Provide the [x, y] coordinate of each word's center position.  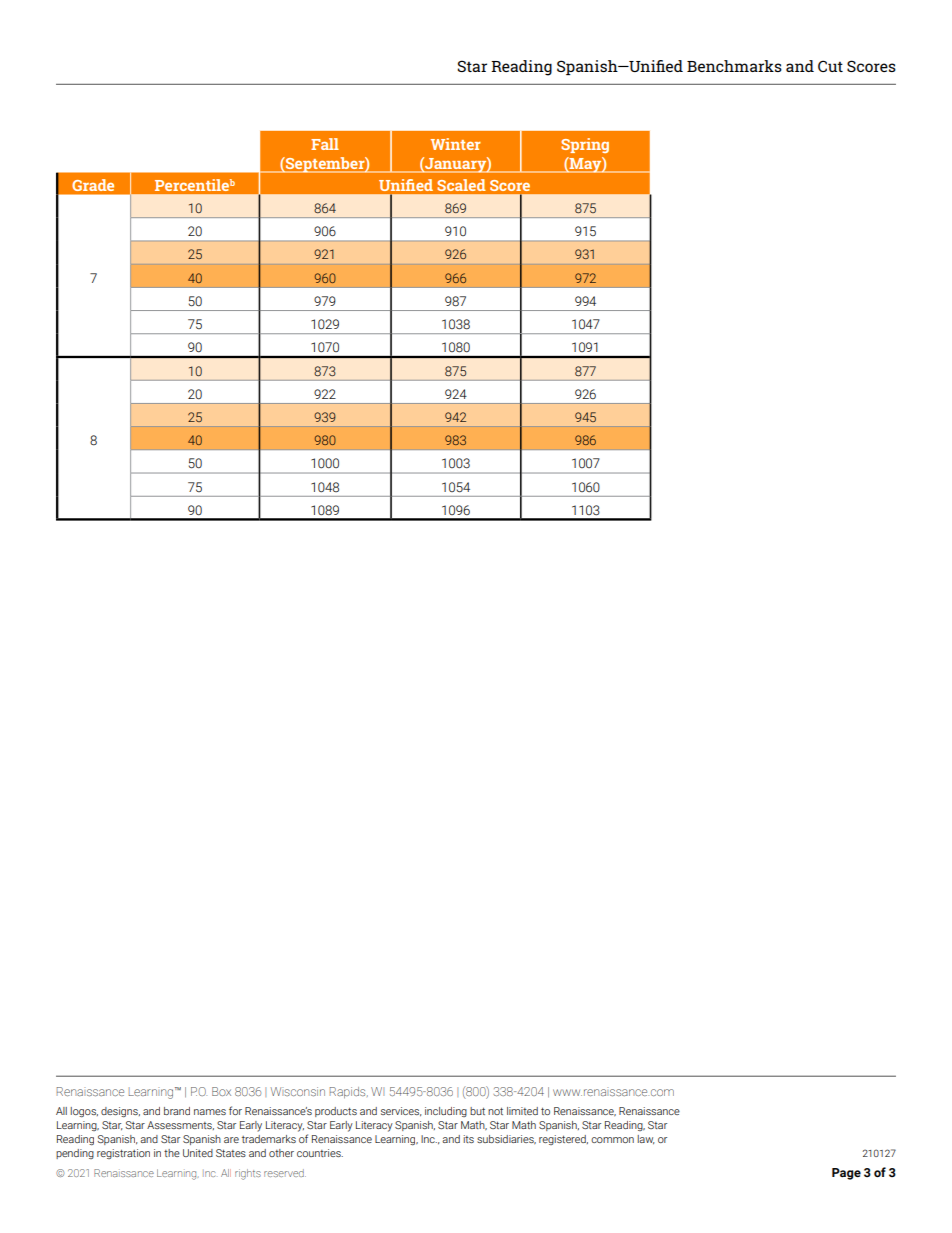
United [198, 1153]
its [468, 1139]
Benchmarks [734, 66]
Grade [93, 185]
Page [846, 1174]
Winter [456, 144]
